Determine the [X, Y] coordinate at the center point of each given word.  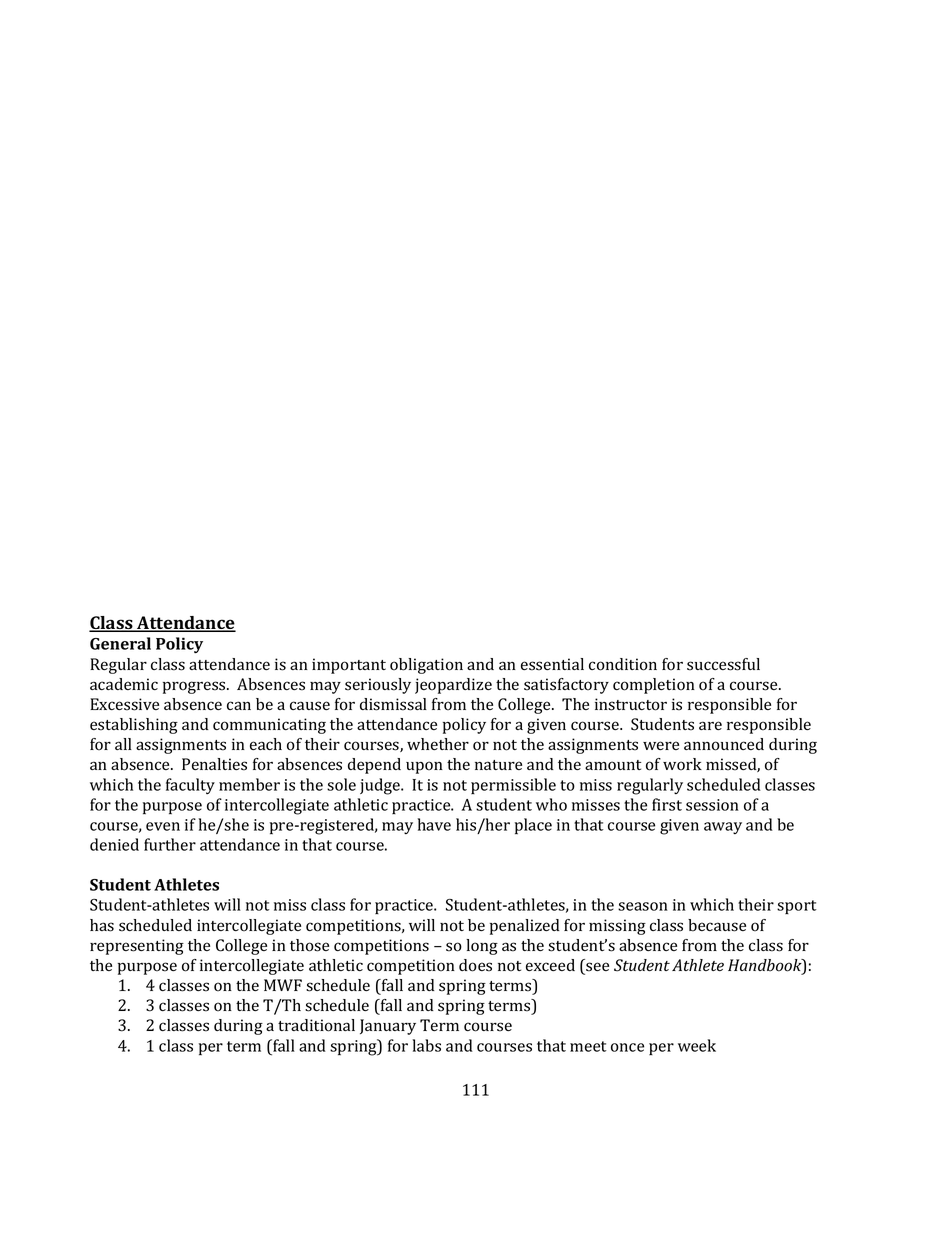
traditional [316, 1025]
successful [723, 664]
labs [427, 1045]
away [723, 828]
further [170, 844]
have [434, 824]
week [697, 1045]
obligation [426, 666]
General [120, 643]
